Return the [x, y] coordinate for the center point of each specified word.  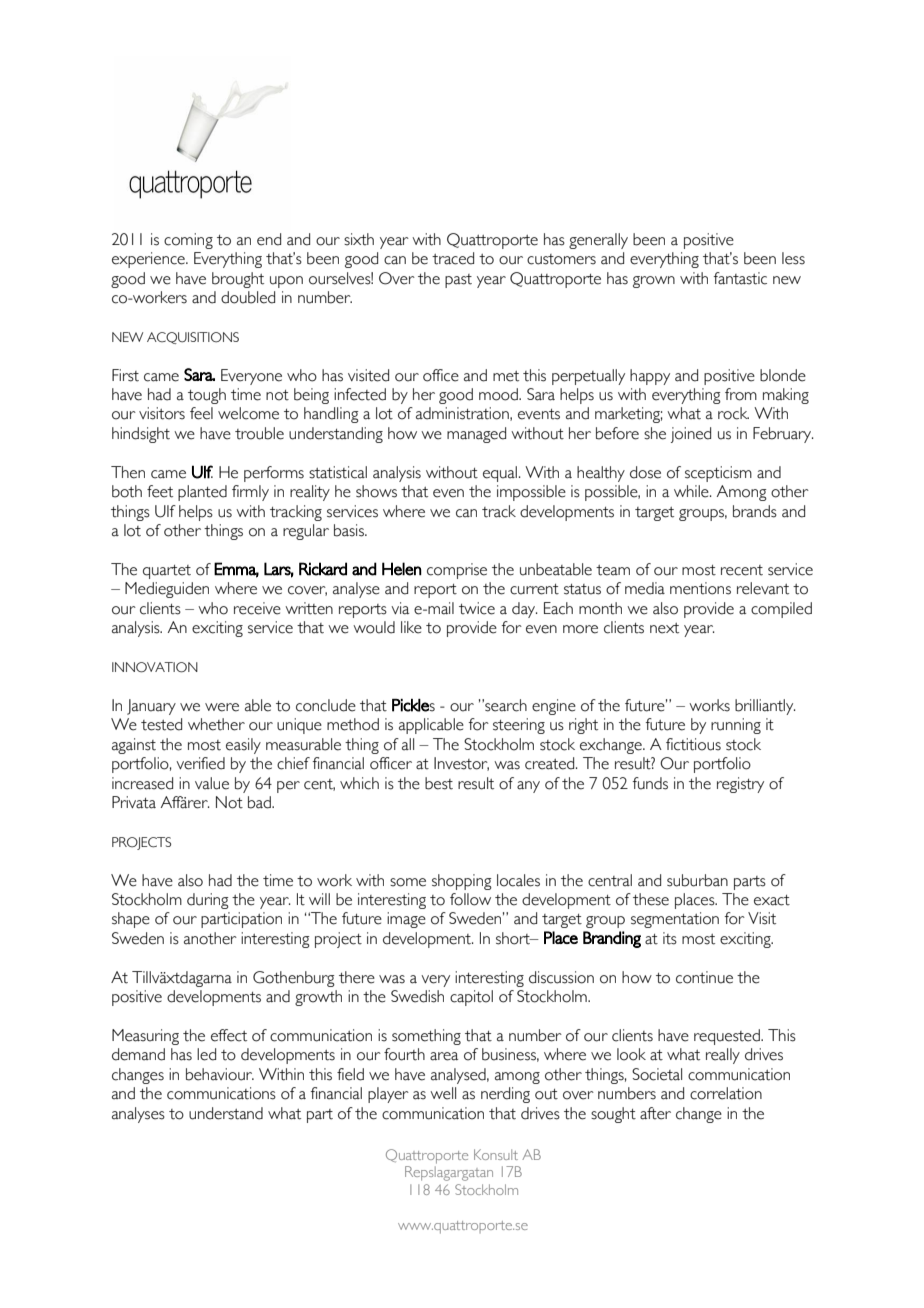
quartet [167, 572]
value [212, 783]
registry [740, 785]
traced [453, 258]
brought [238, 280]
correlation [726, 1093]
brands [755, 511]
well [443, 1093]
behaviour [220, 1074]
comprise [457, 571]
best [439, 783]
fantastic [740, 278]
